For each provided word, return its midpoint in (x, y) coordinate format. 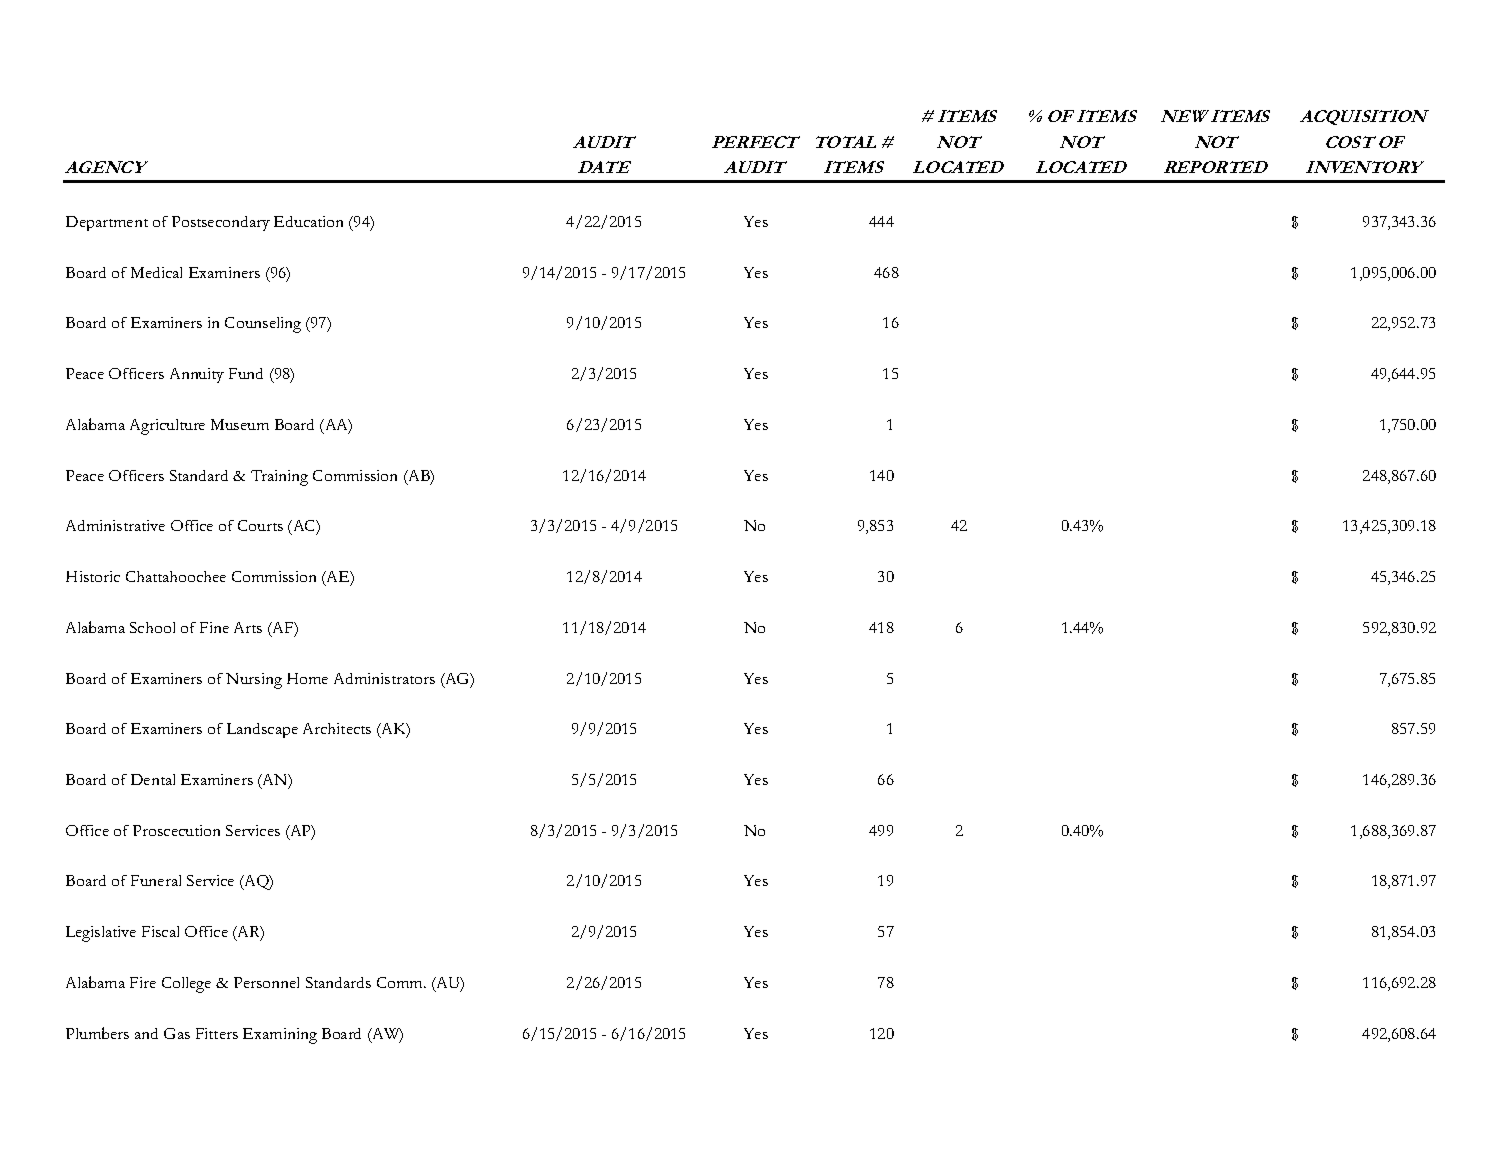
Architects (337, 728)
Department (107, 223)
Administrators (384, 678)
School (152, 627)
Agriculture (167, 427)
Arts (248, 627)
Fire (143, 982)
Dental (153, 779)
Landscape (262, 730)
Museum (240, 424)
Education (308, 221)
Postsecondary (221, 223)
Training (279, 478)
